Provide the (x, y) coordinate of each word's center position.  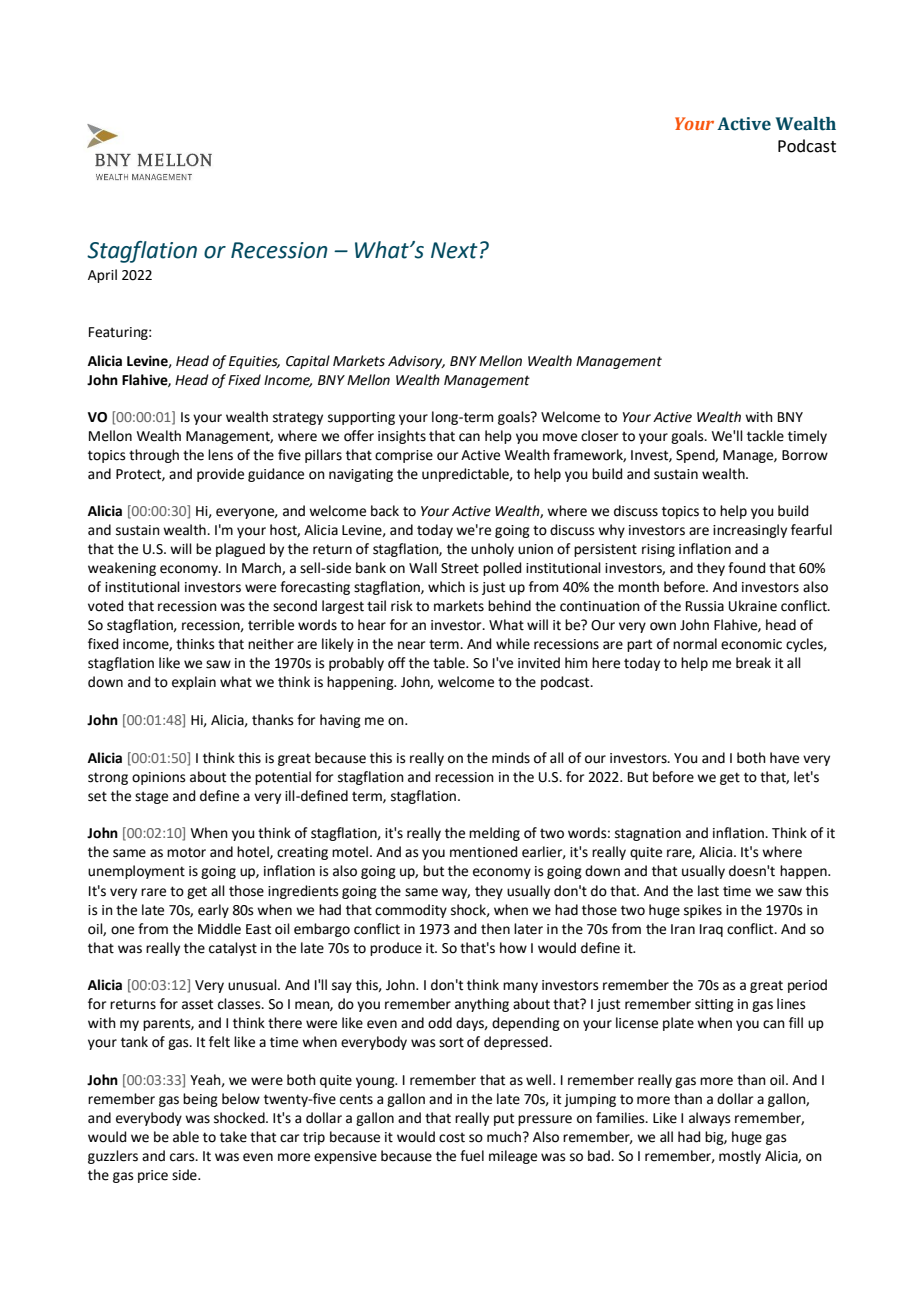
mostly (740, 1157)
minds (511, 758)
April (102, 276)
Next (454, 250)
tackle (765, 436)
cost (452, 1137)
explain (194, 683)
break (753, 663)
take (233, 1137)
